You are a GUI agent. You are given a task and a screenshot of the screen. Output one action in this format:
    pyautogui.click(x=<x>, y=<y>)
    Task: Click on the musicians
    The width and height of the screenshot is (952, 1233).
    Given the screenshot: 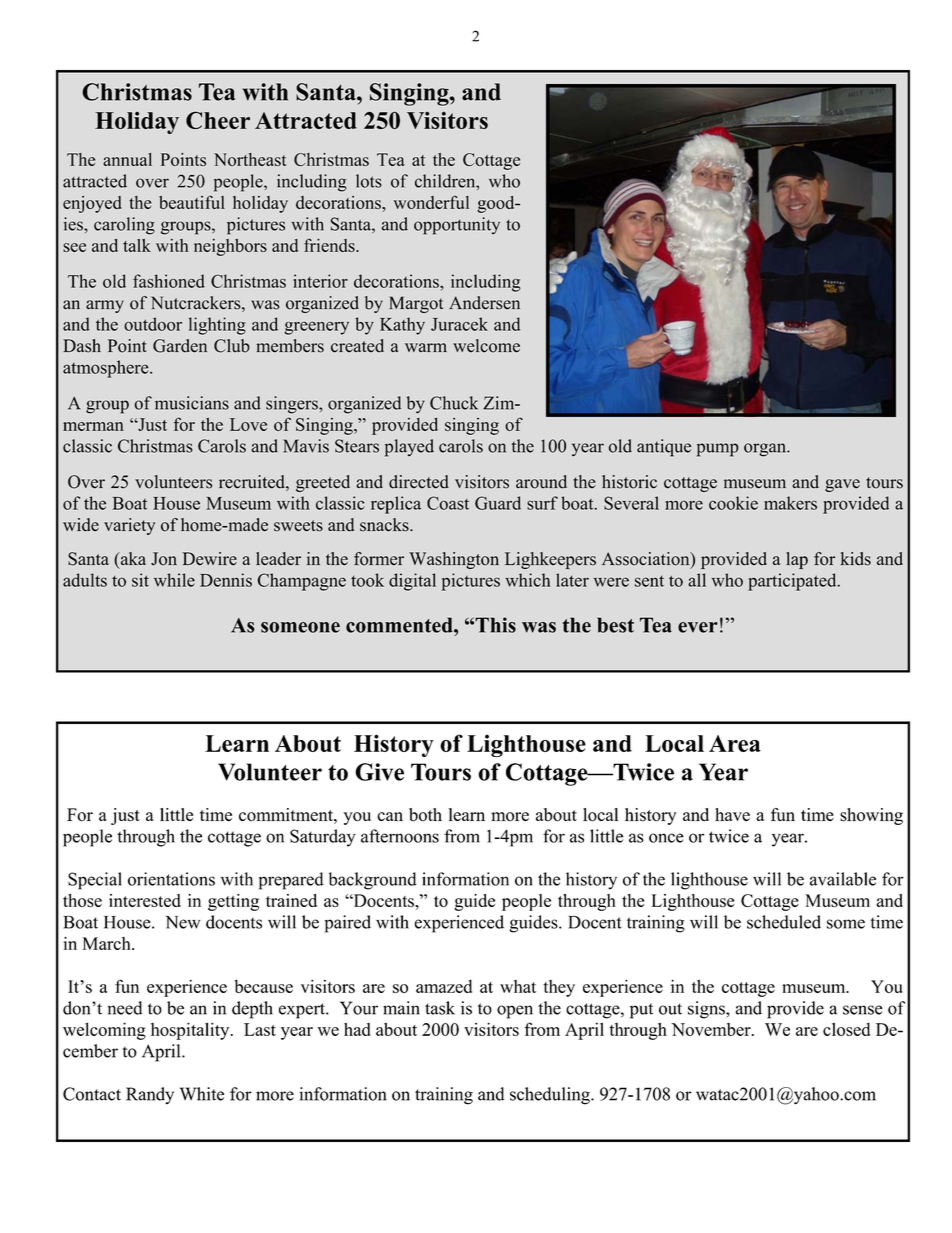 What is the action you would take?
    pyautogui.click(x=192, y=403)
